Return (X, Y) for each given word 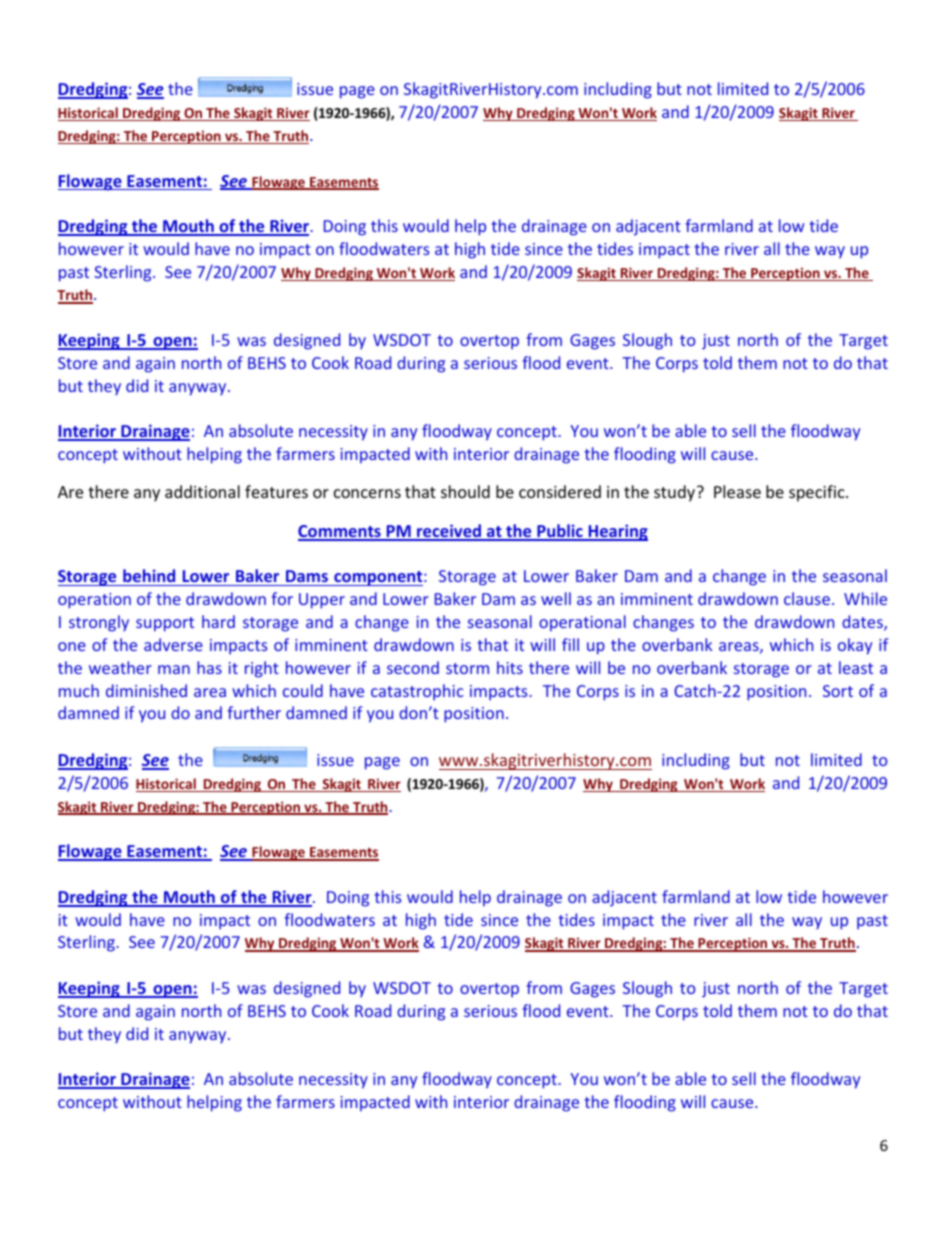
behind (149, 577)
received (449, 532)
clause (807, 598)
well (556, 598)
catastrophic (417, 692)
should (465, 491)
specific (818, 493)
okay (855, 646)
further (254, 712)
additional (202, 491)
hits (510, 667)
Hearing (617, 532)
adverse (173, 644)
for (282, 598)
